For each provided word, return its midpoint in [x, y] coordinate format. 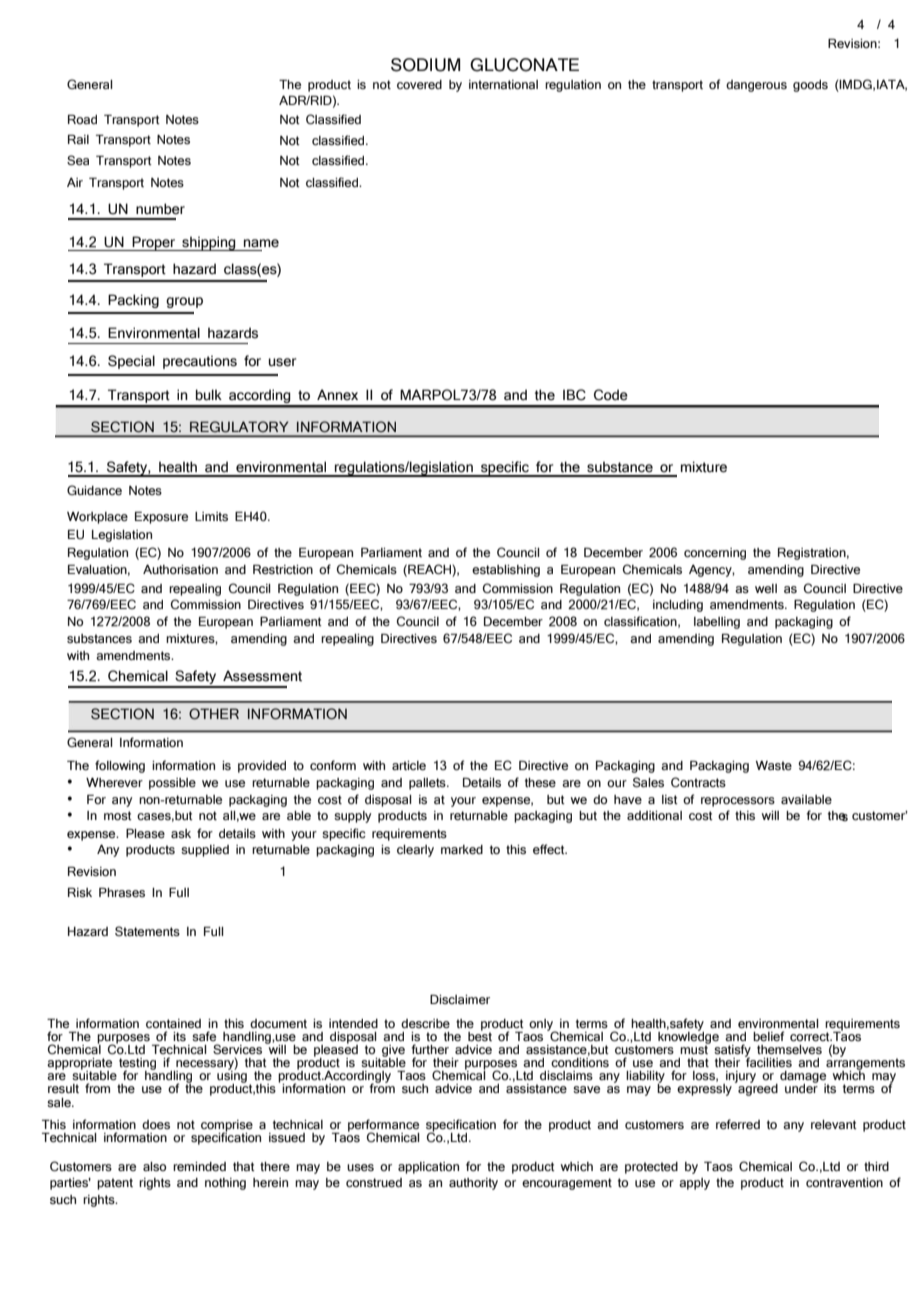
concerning [715, 554]
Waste [774, 765]
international [503, 84]
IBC [574, 395]
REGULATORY [239, 426]
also [154, 1166]
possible [172, 784]
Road [82, 119]
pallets [428, 784]
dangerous [756, 86]
